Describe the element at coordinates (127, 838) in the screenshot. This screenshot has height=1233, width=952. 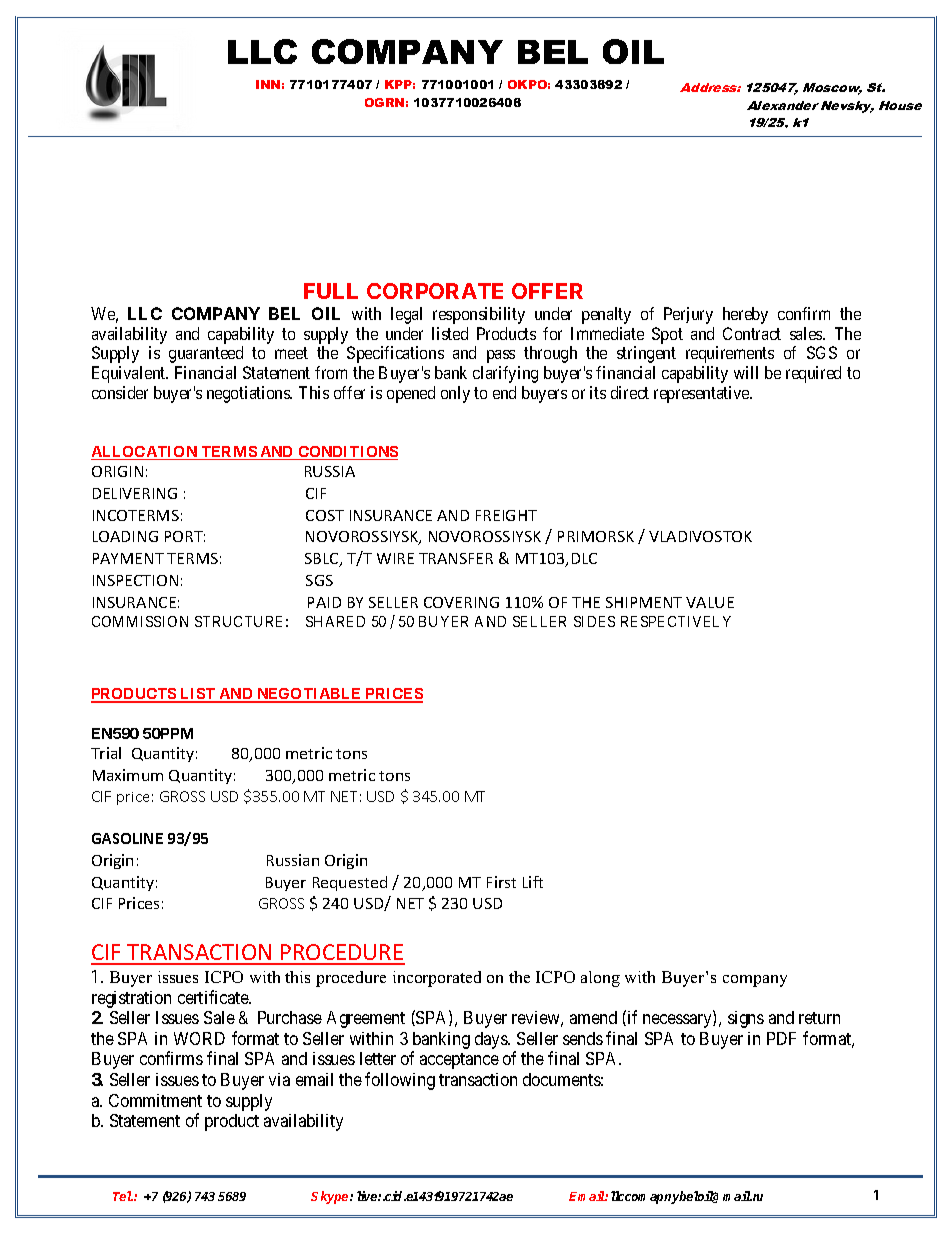
I see `GASOLINE` at that location.
